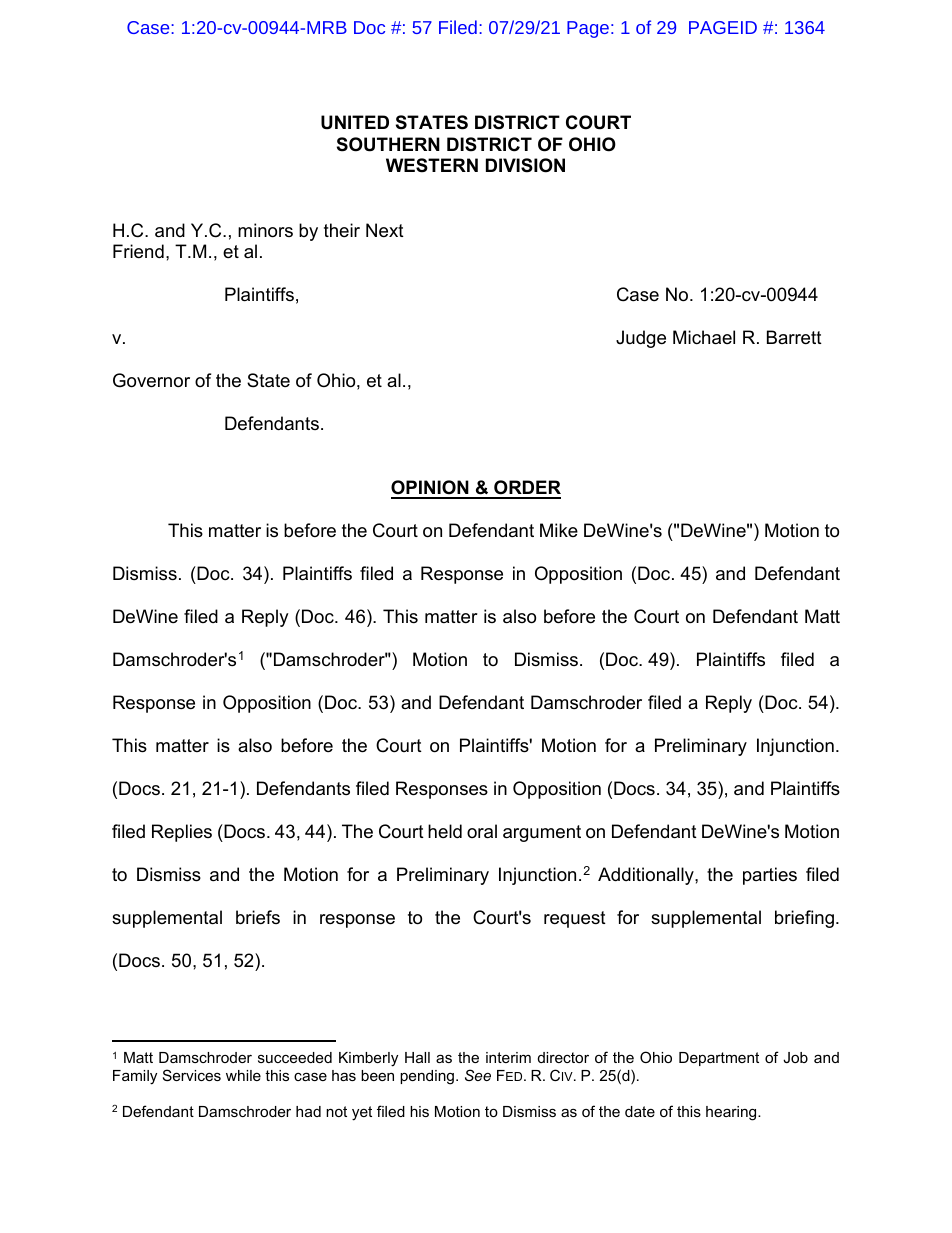 The height and width of the image is (1233, 952). I want to click on Mike, so click(559, 530).
